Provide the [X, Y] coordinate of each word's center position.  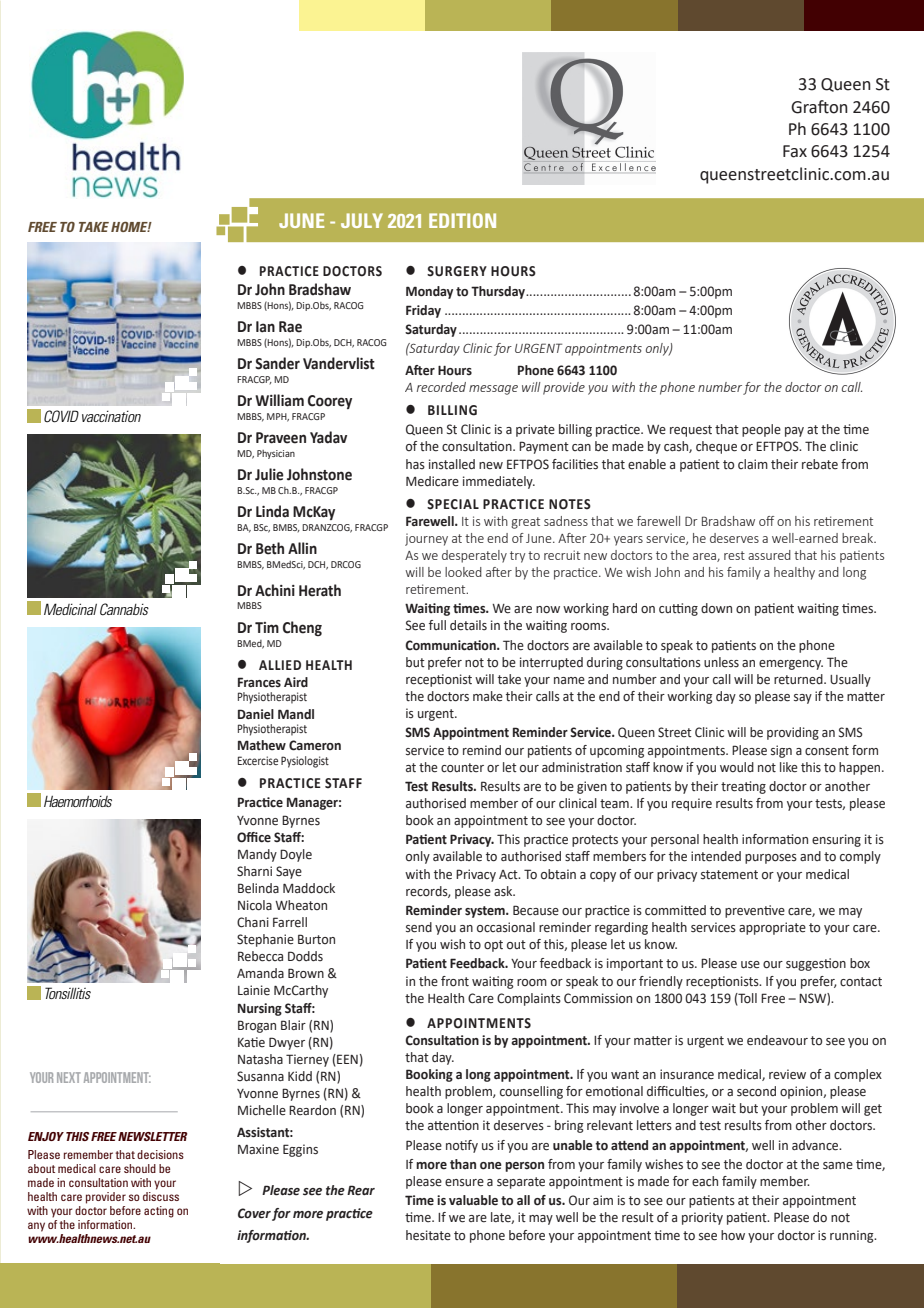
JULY [362, 220]
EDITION [462, 220]
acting [159, 1212]
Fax [795, 151]
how [733, 1235]
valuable [473, 1200]
